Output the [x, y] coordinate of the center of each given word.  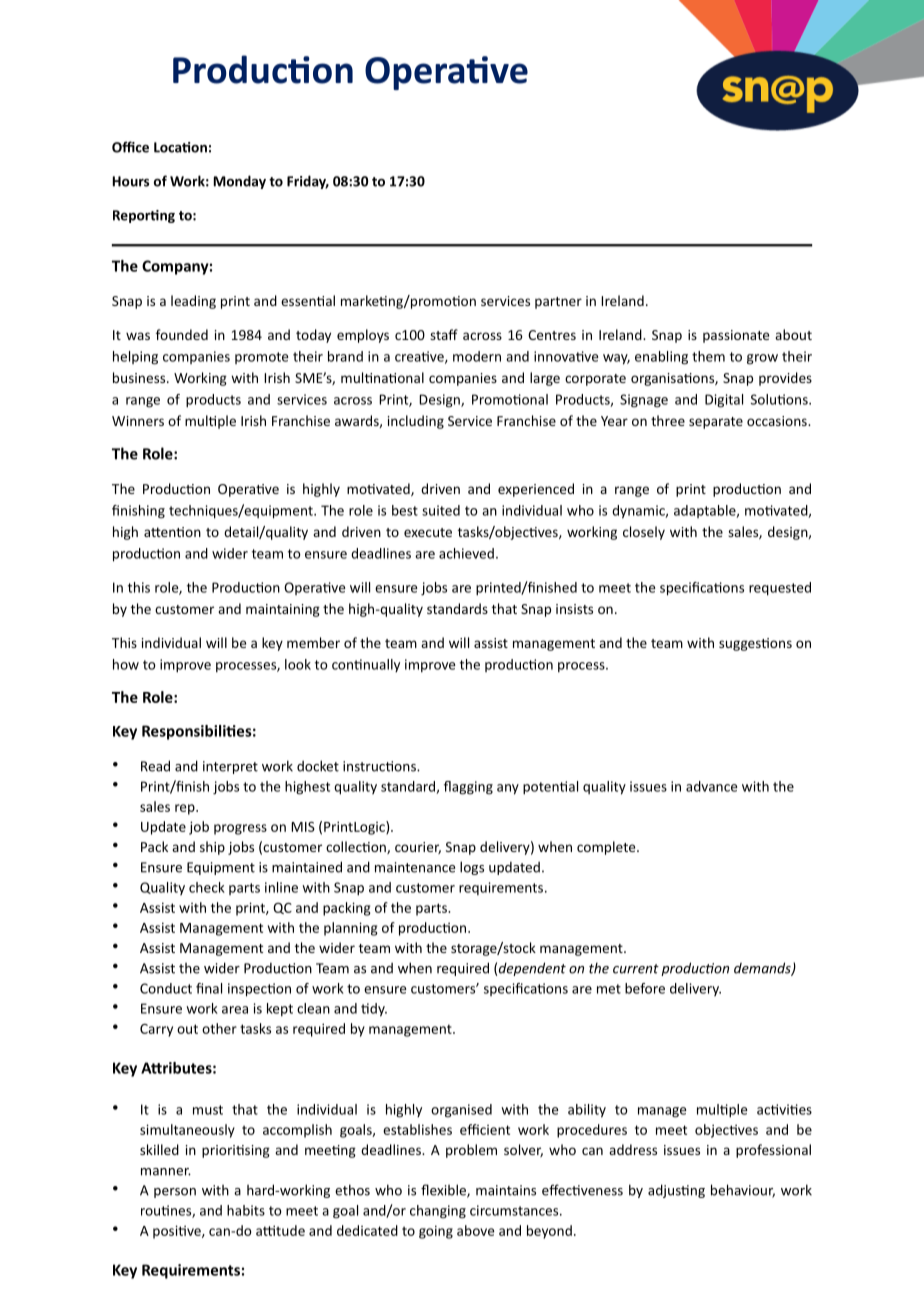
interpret [230, 767]
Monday [240, 182]
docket [318, 766]
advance [712, 786]
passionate [736, 336]
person [175, 1193]
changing [438, 1212]
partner [558, 303]
